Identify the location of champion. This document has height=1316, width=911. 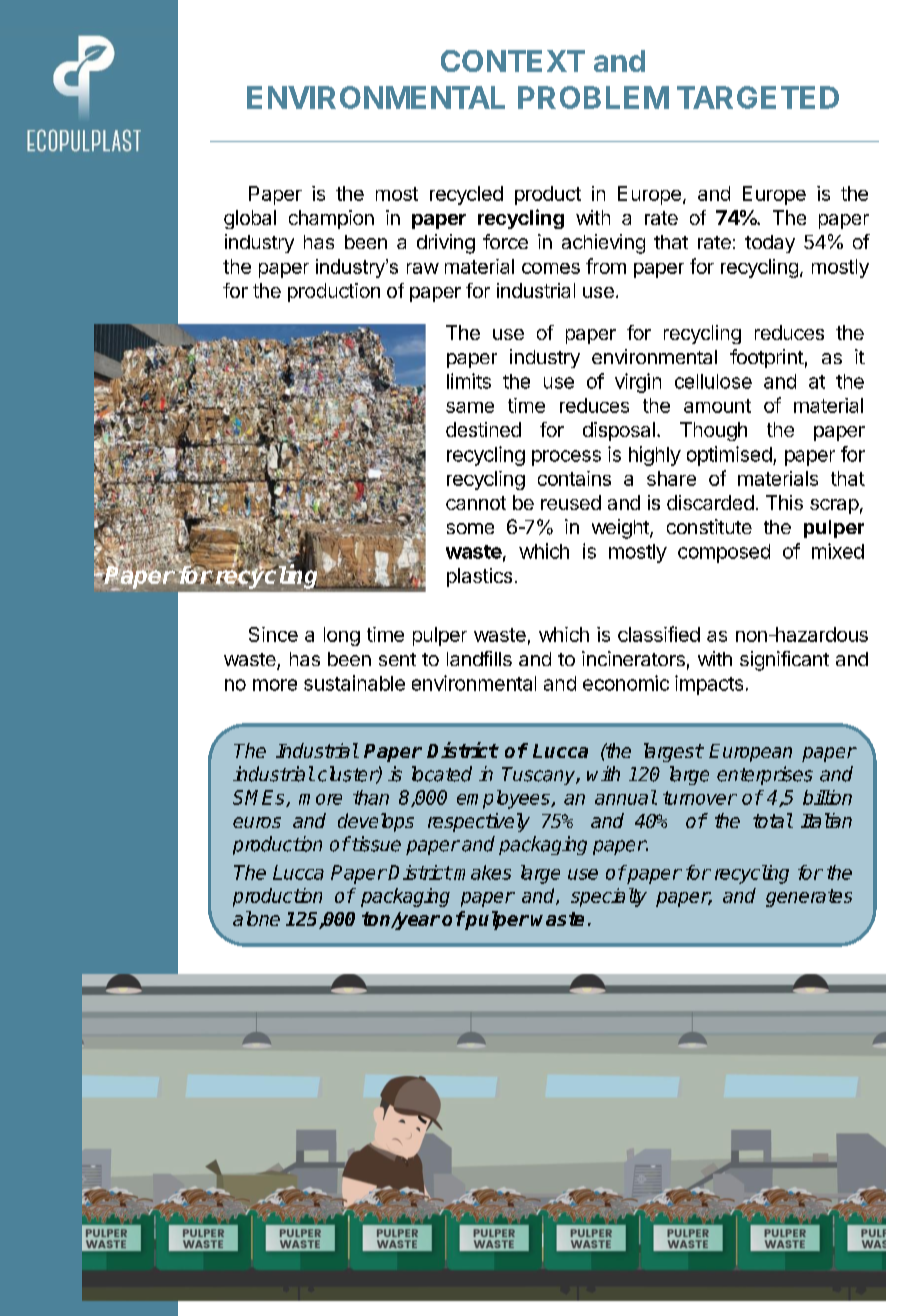
(331, 219).
